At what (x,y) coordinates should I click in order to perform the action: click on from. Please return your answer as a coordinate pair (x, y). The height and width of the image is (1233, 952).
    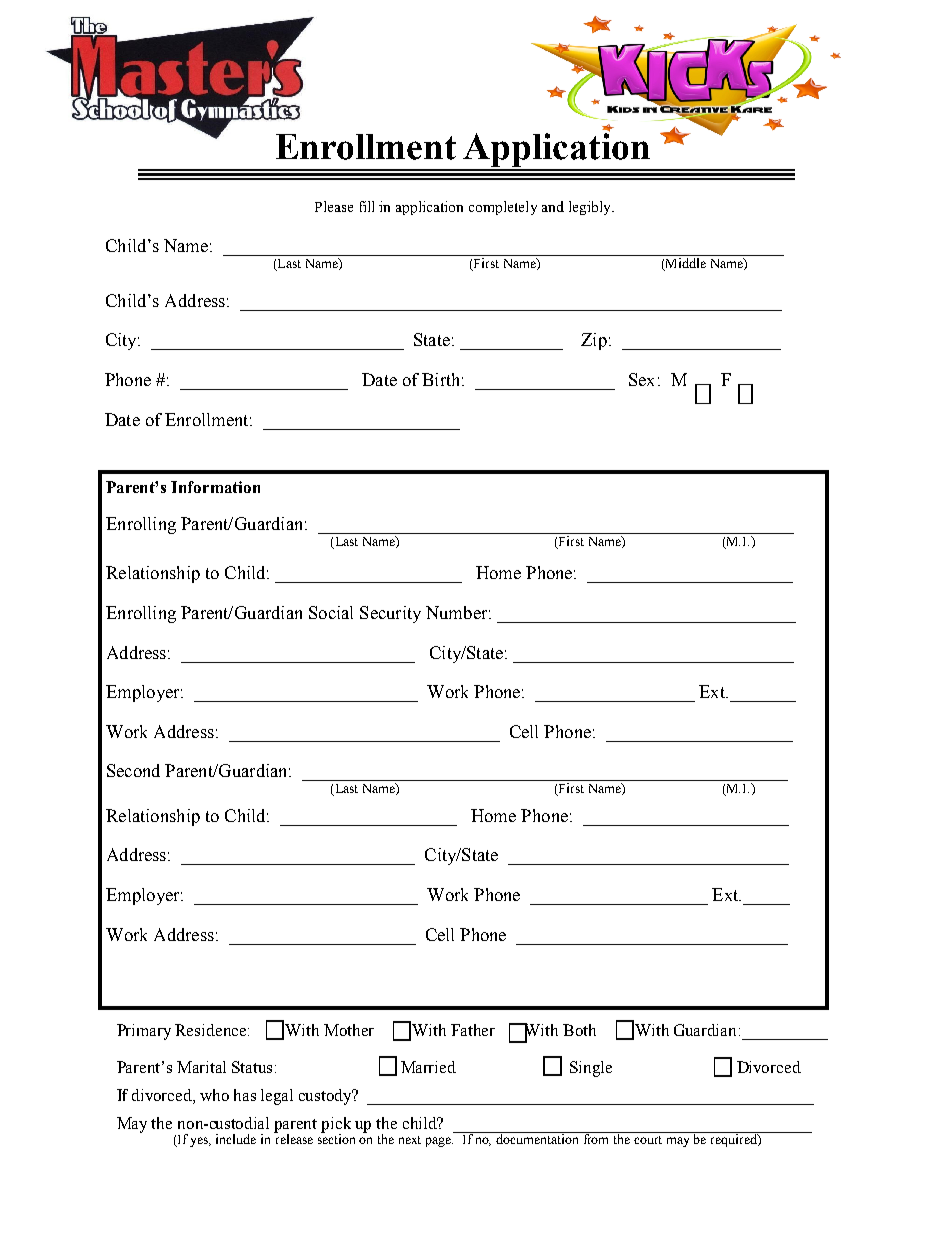
    Looking at the image, I should click on (597, 1138).
